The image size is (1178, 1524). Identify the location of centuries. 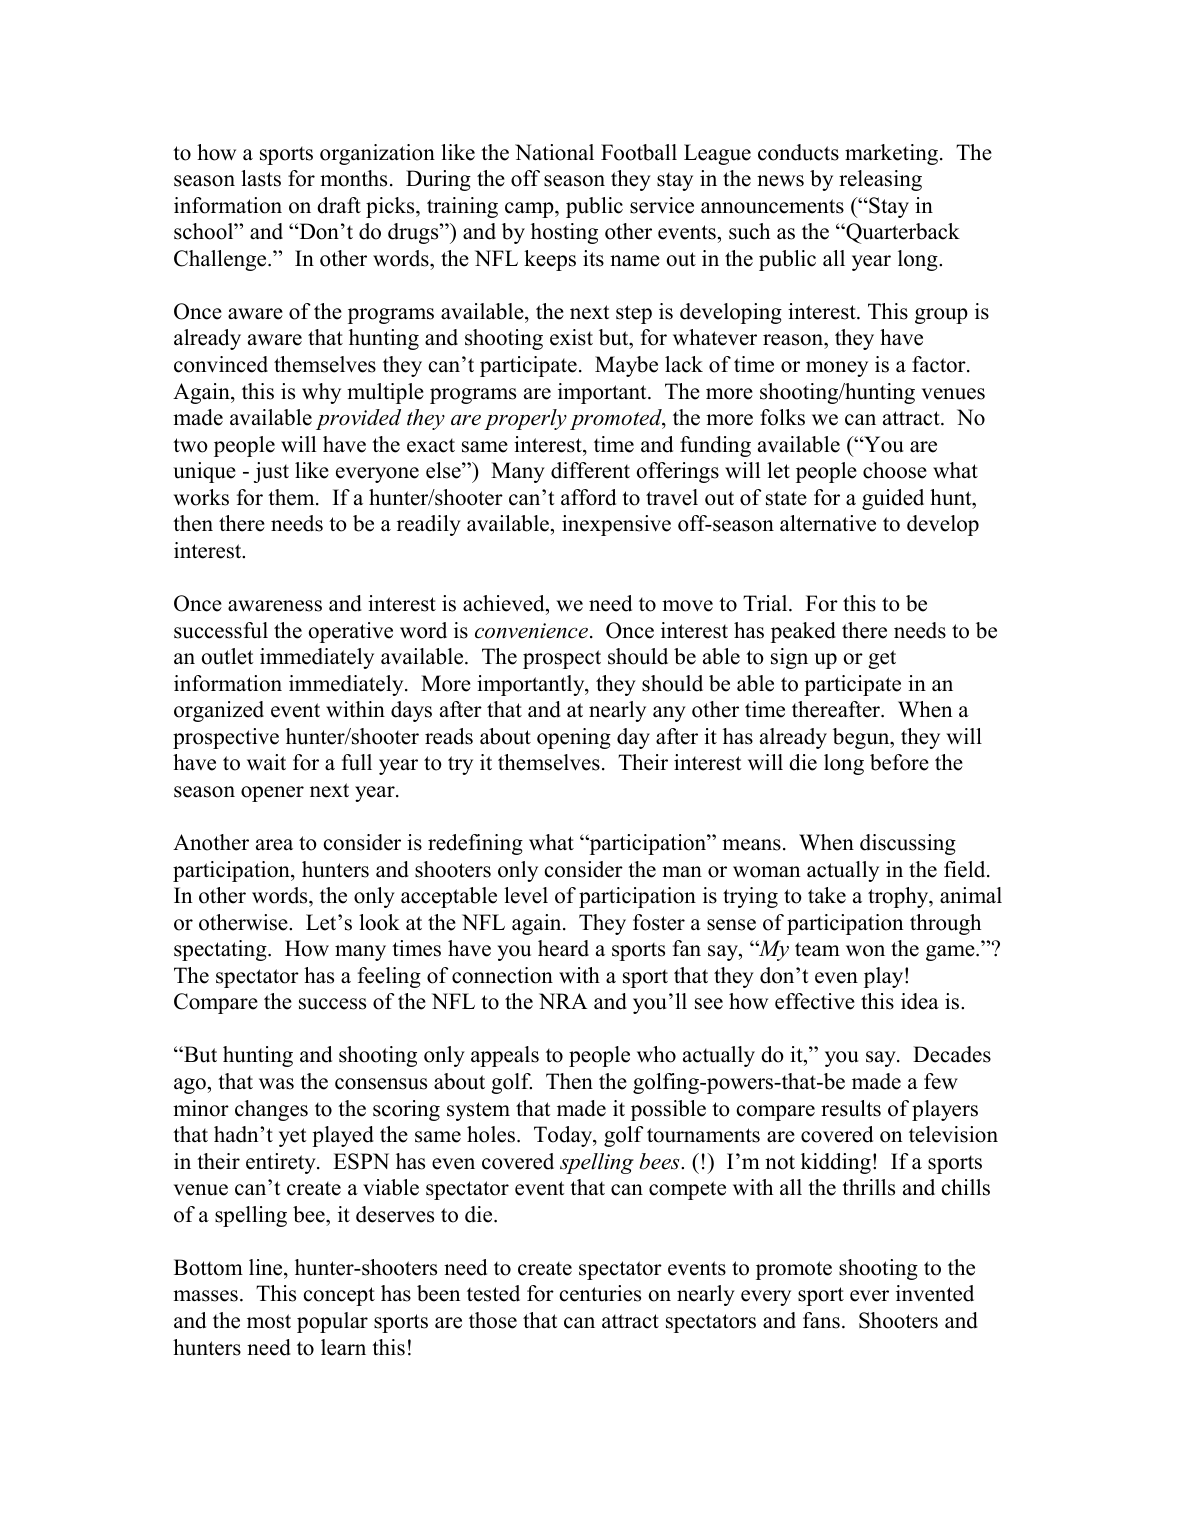
(600, 1293).
